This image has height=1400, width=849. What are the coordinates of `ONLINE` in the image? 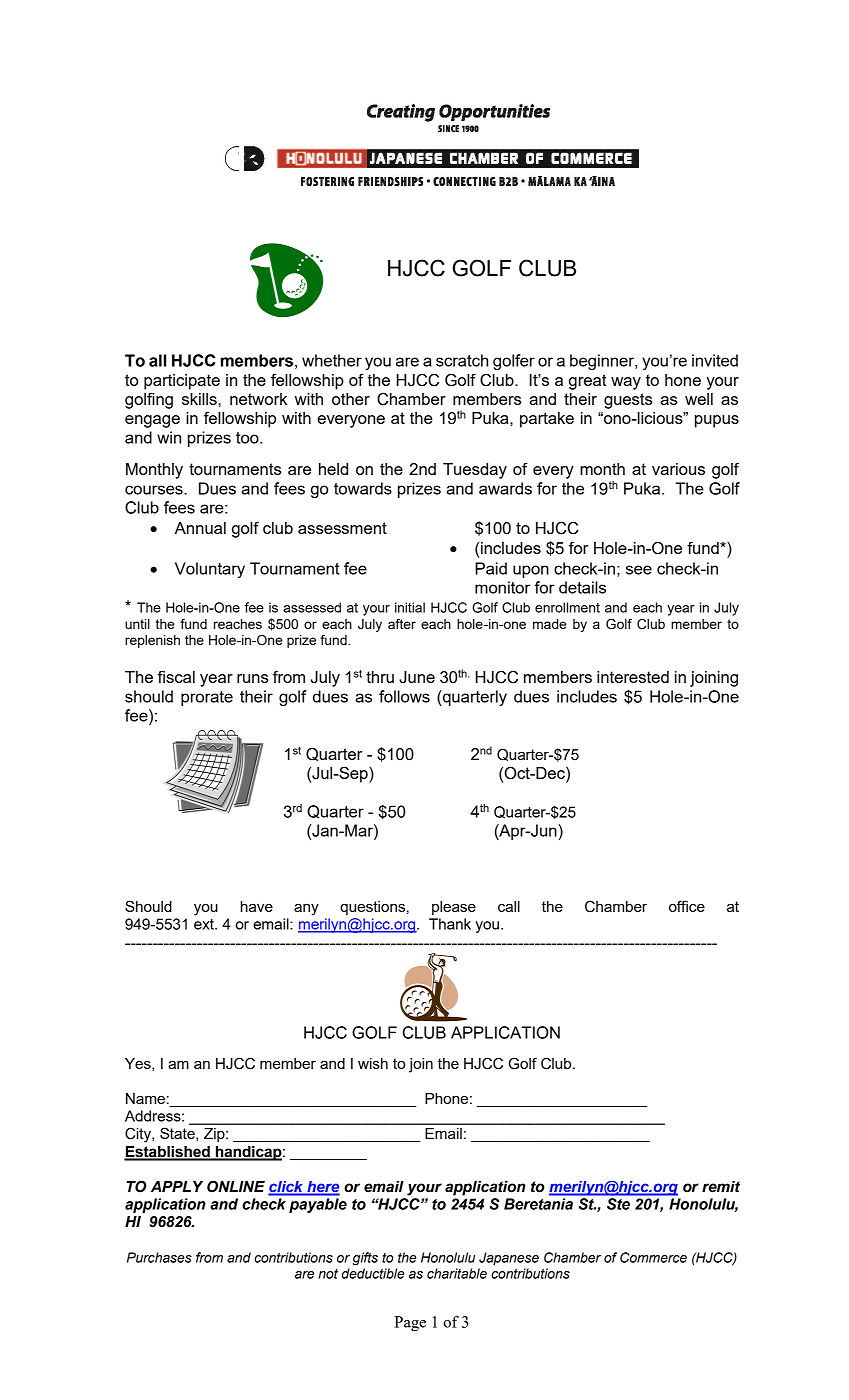 It's located at (236, 1186).
